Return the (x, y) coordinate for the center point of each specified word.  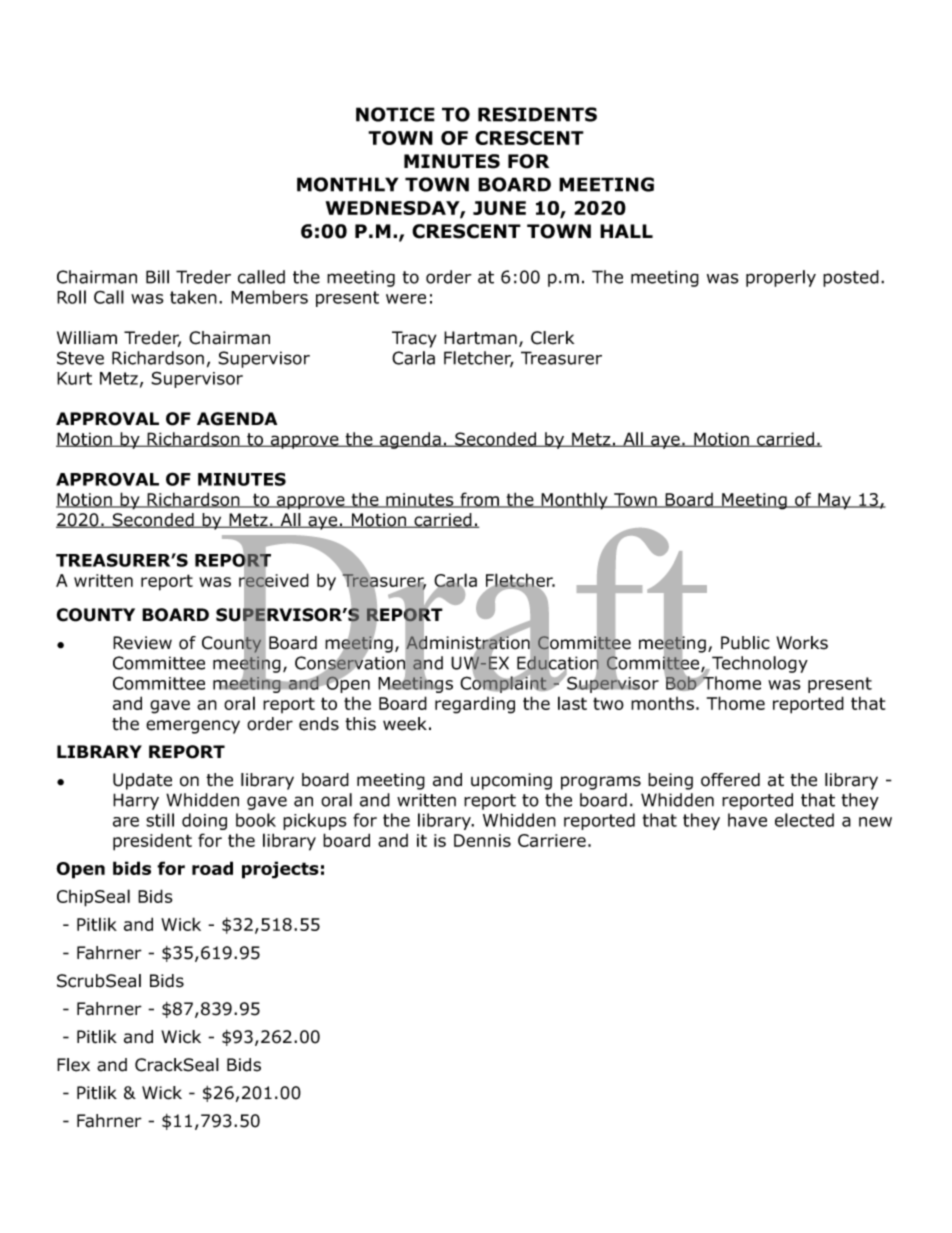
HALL (626, 231)
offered (730, 780)
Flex (73, 1065)
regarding (475, 705)
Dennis (482, 840)
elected (804, 820)
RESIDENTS (537, 114)
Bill (157, 277)
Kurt (74, 378)
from (479, 500)
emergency (193, 727)
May (834, 501)
